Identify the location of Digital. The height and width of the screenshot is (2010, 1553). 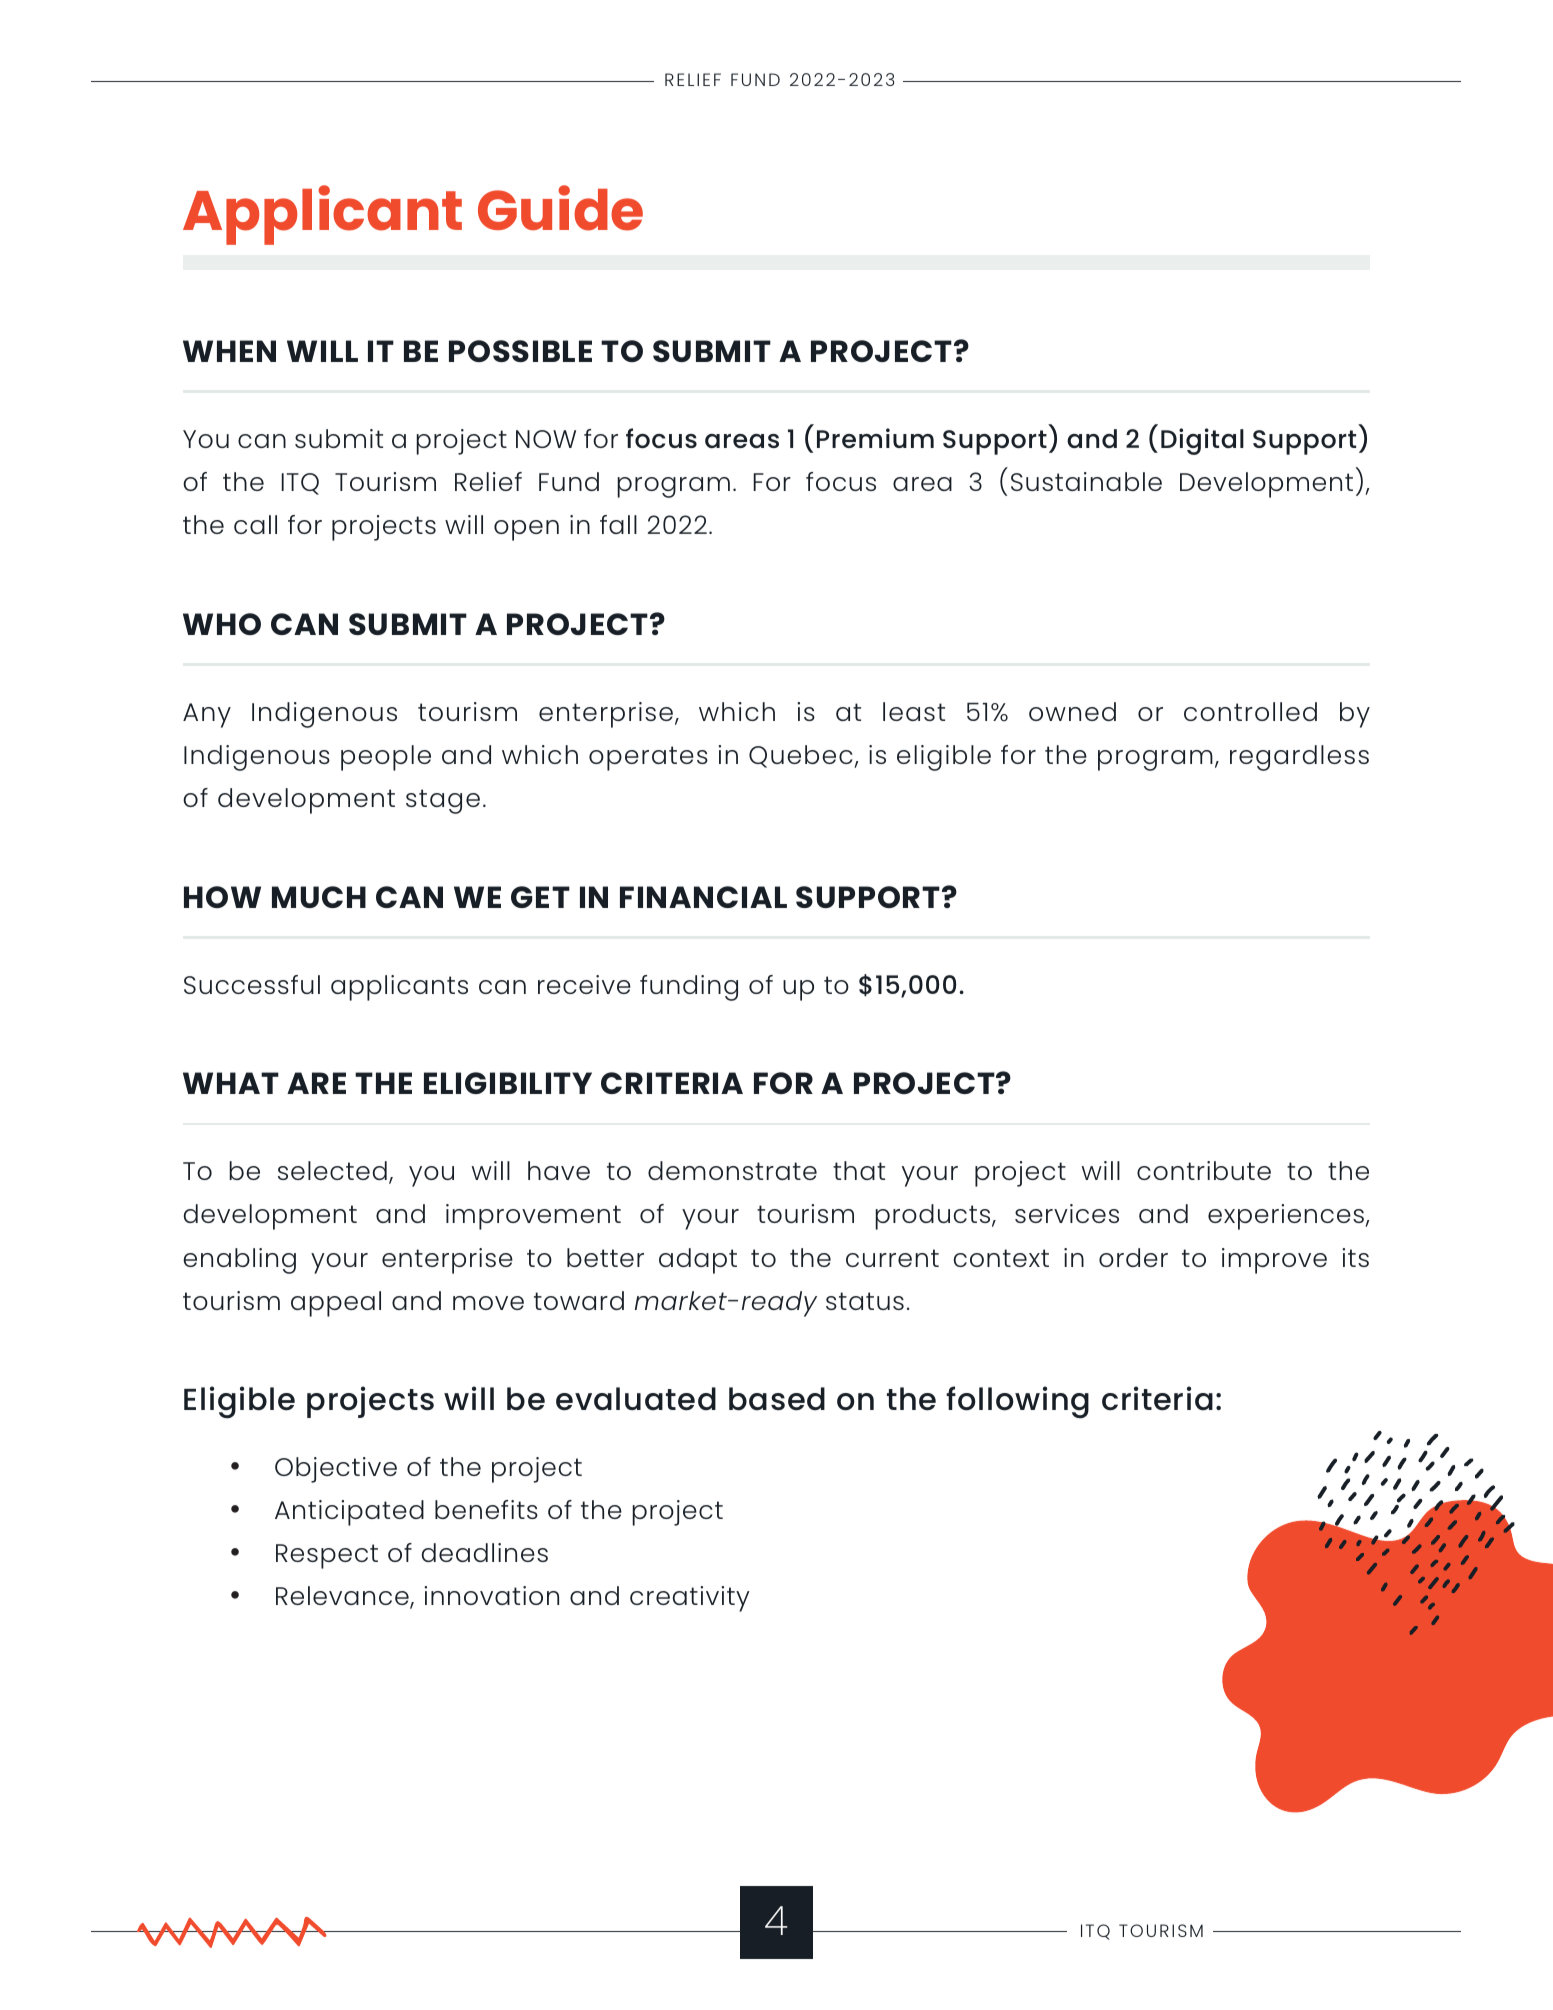
(1202, 441).
